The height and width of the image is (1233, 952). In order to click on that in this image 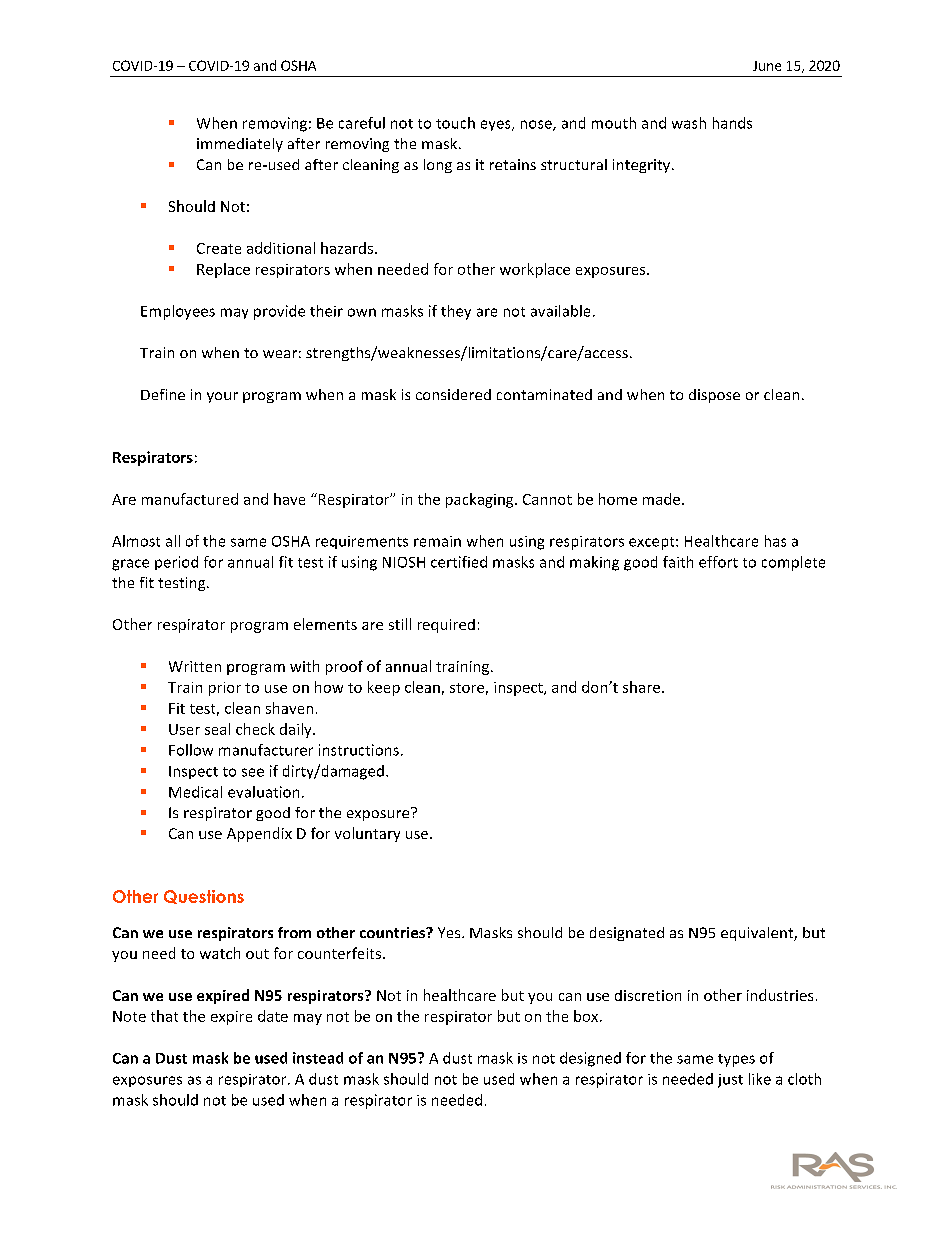, I will do `click(164, 1016)`.
